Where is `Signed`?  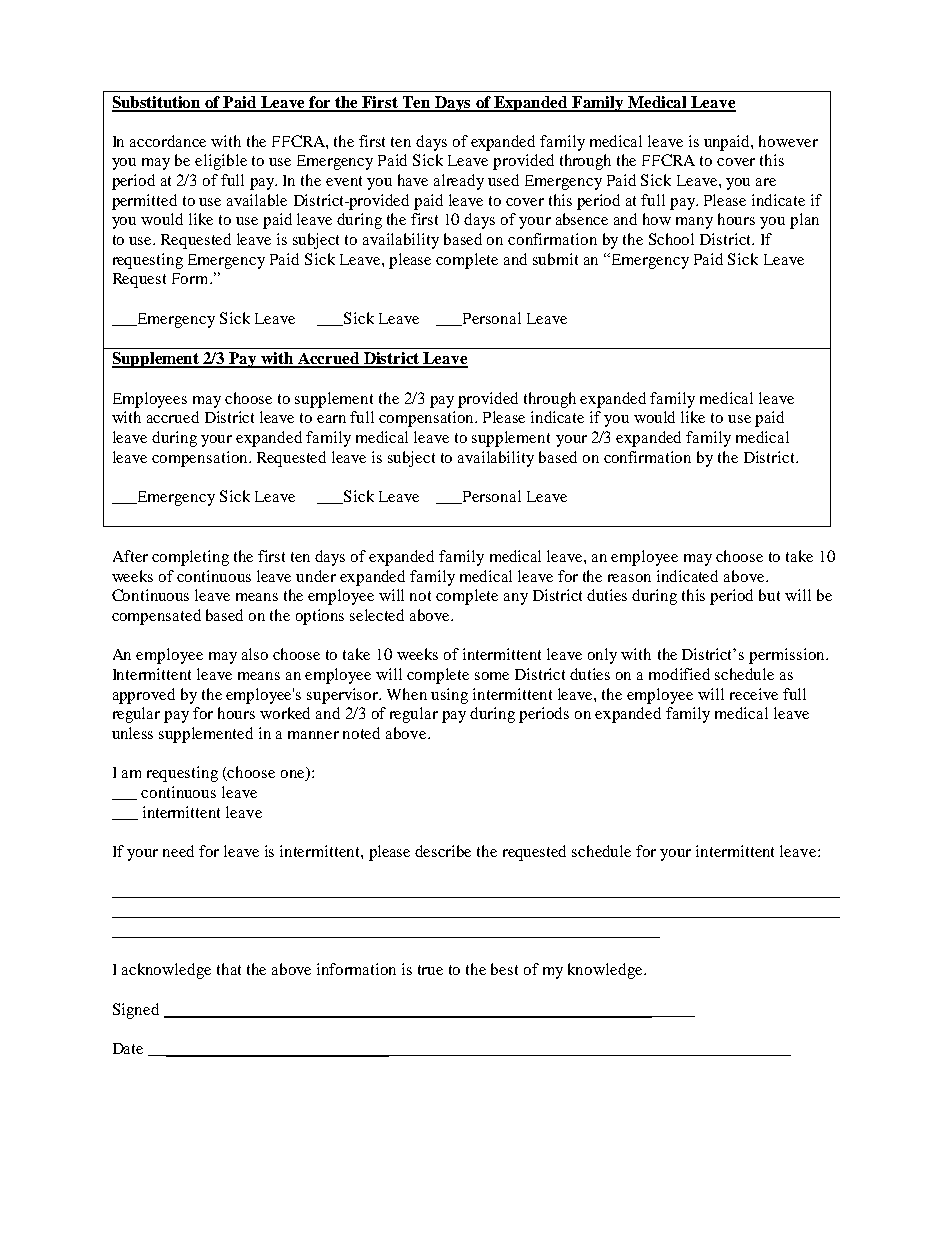 Signed is located at coordinates (136, 1011).
